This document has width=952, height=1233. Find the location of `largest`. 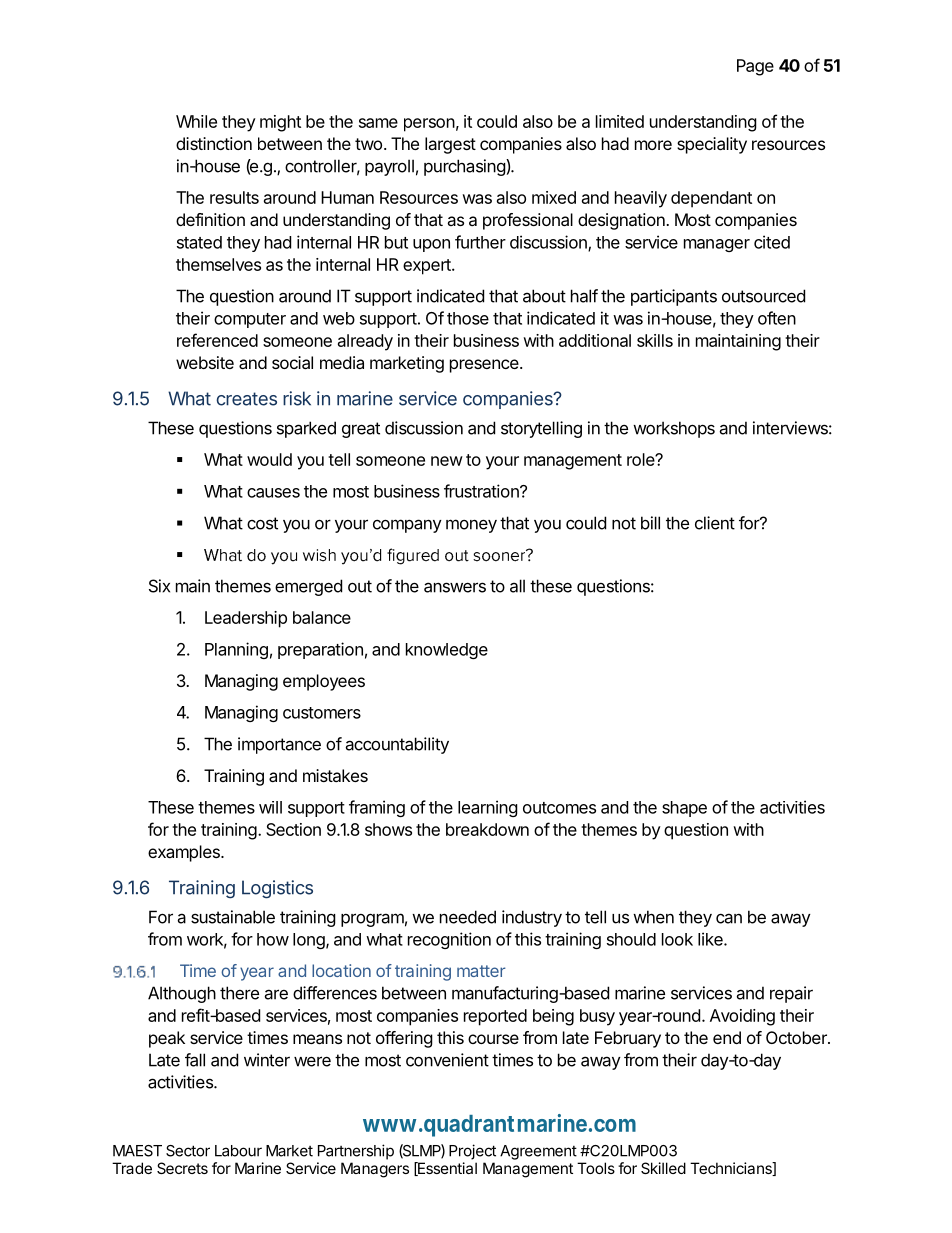

largest is located at coordinates (450, 145).
